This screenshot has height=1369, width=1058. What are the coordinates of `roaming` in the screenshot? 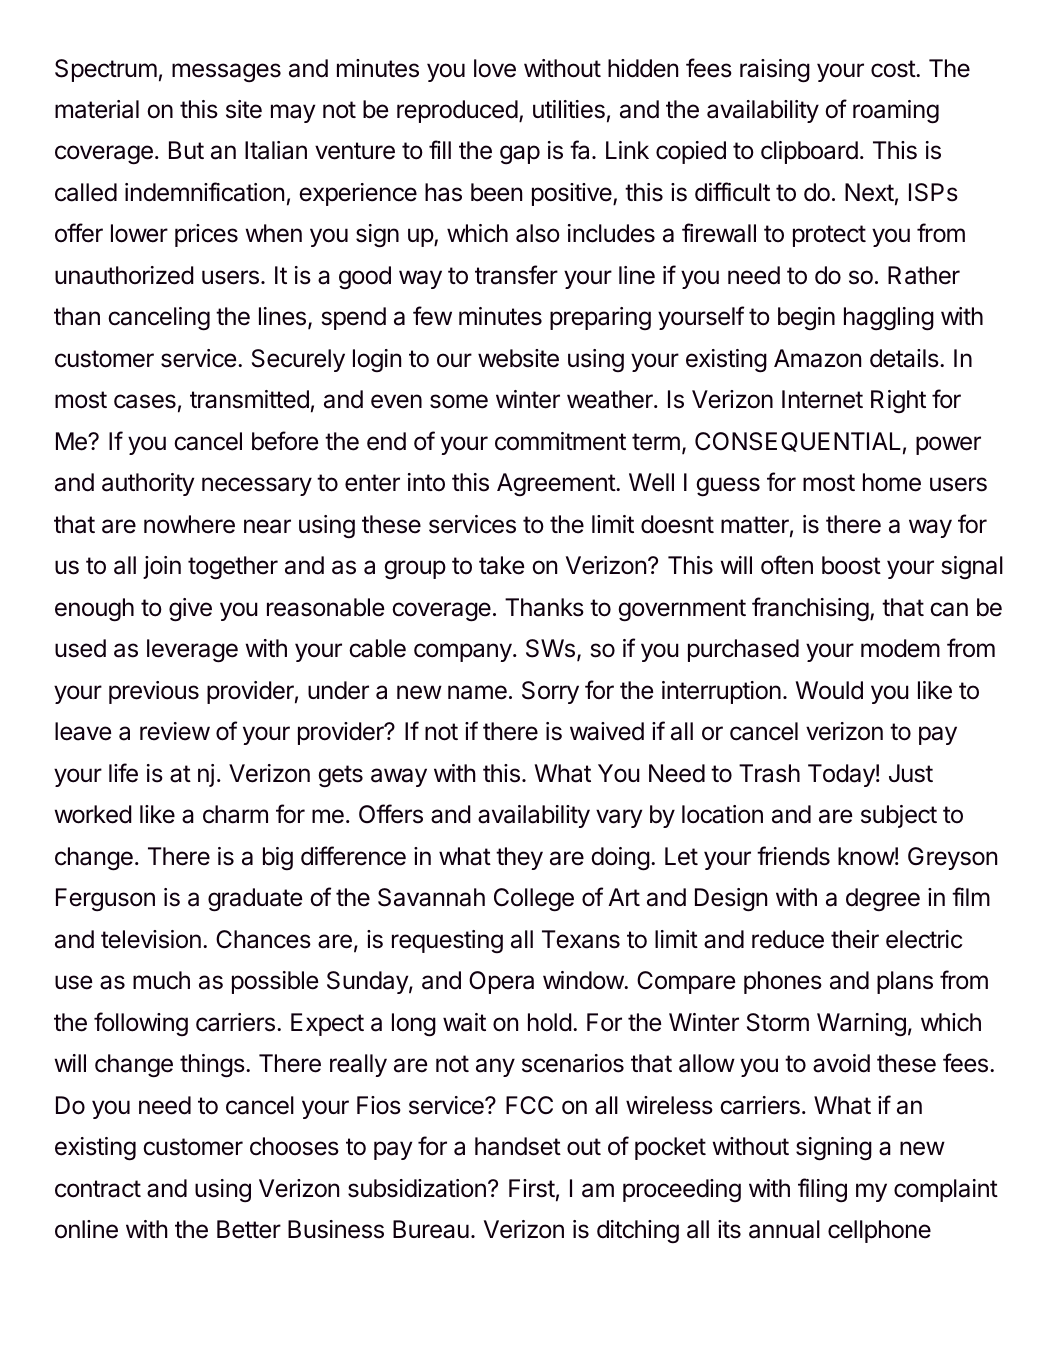 It's located at (896, 112).
